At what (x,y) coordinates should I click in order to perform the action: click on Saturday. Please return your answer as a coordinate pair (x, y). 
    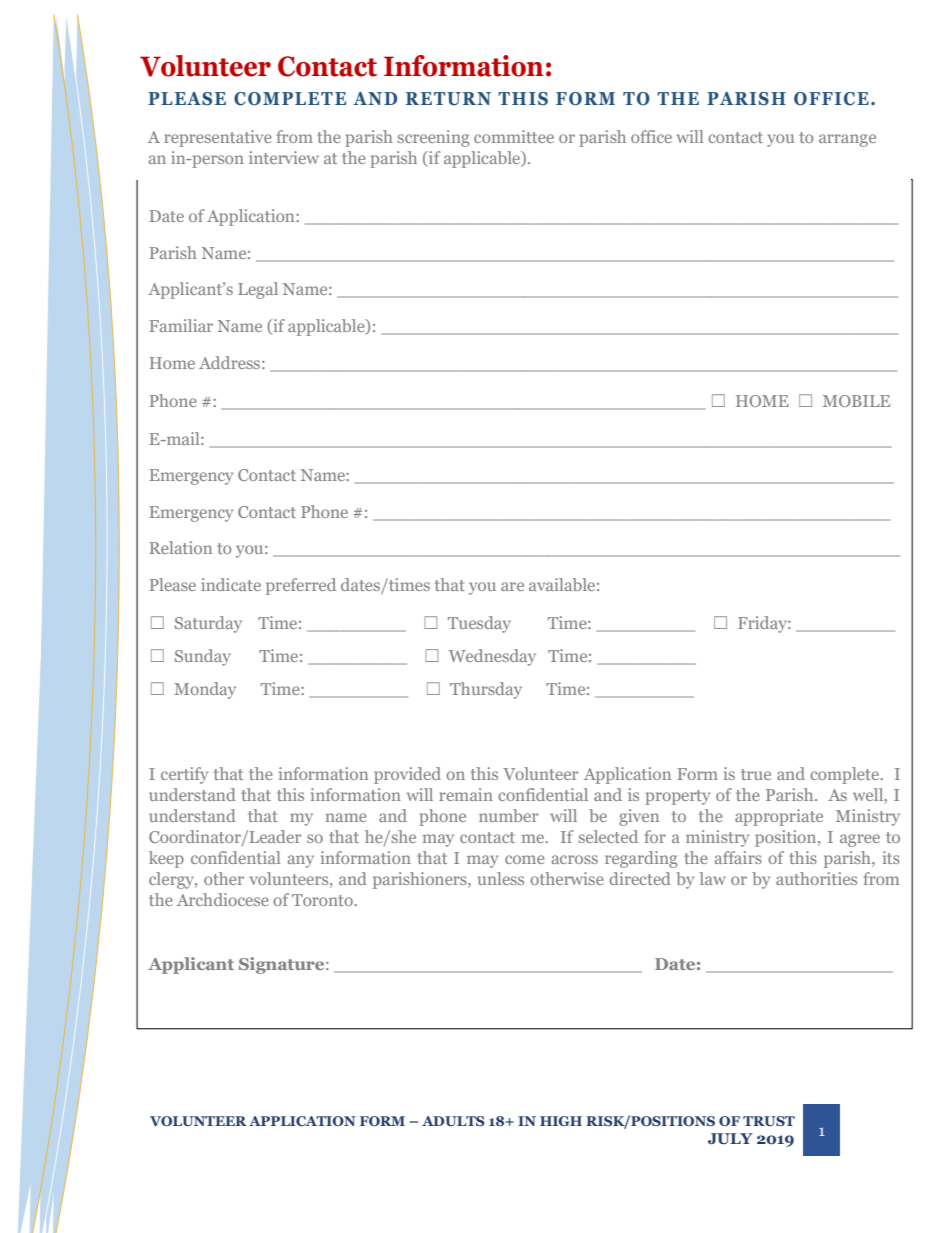
    Looking at the image, I should click on (208, 624).
